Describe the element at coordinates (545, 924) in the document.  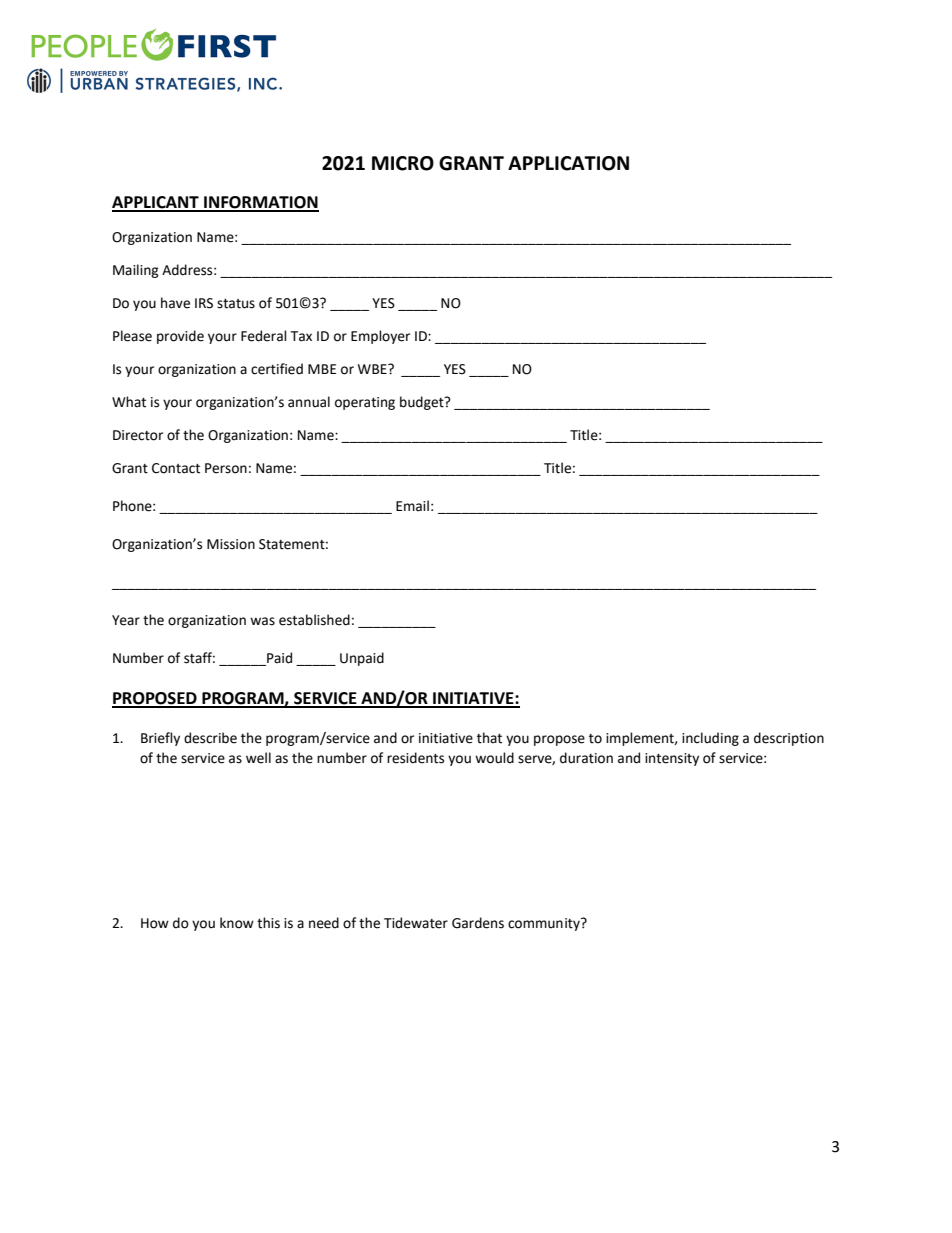
I see `community` at that location.
